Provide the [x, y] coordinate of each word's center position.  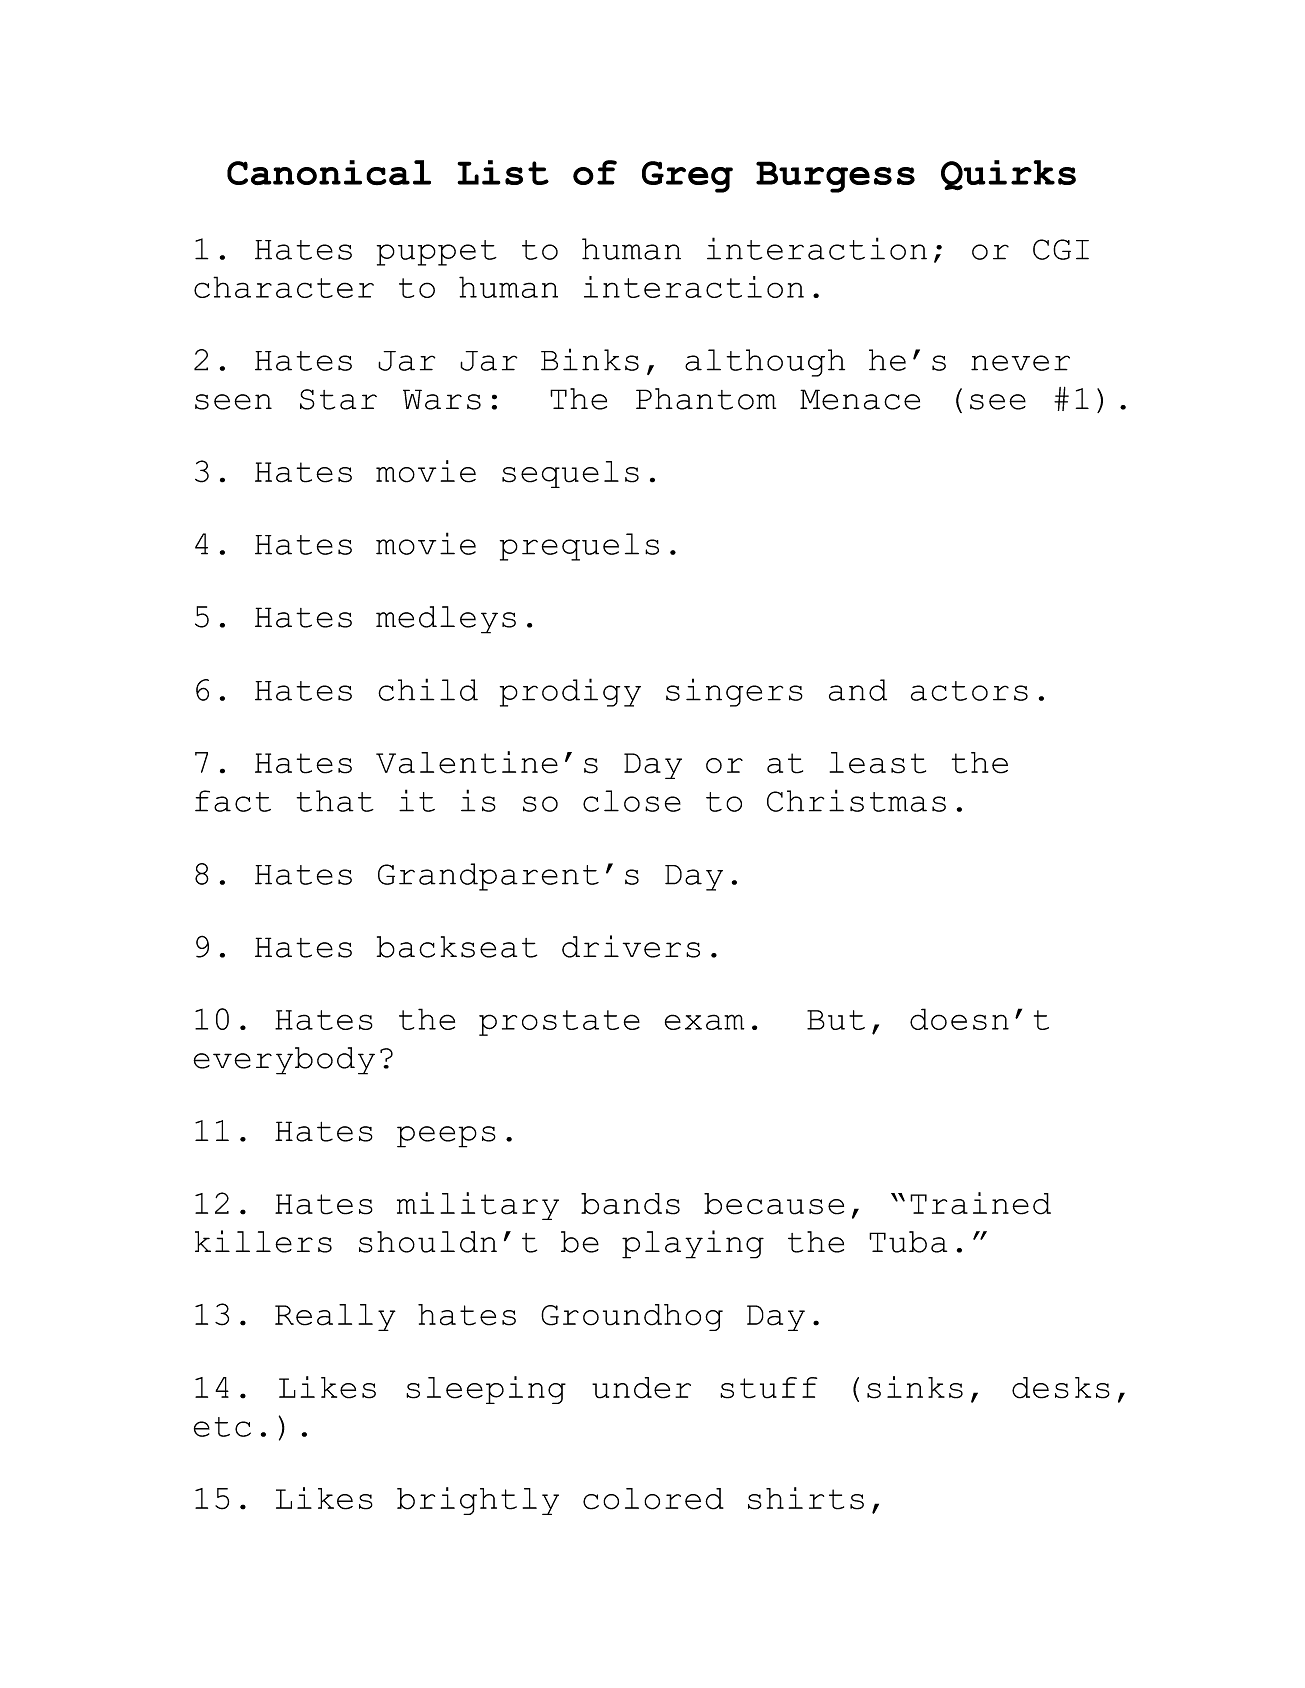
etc [222, 1427]
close [632, 801]
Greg [687, 177]
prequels [579, 547]
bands [630, 1204]
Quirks [1008, 175]
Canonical [329, 172]
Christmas [856, 800]
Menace [860, 399]
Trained [980, 1203]
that [335, 801]
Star [338, 399]
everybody [284, 1061]
